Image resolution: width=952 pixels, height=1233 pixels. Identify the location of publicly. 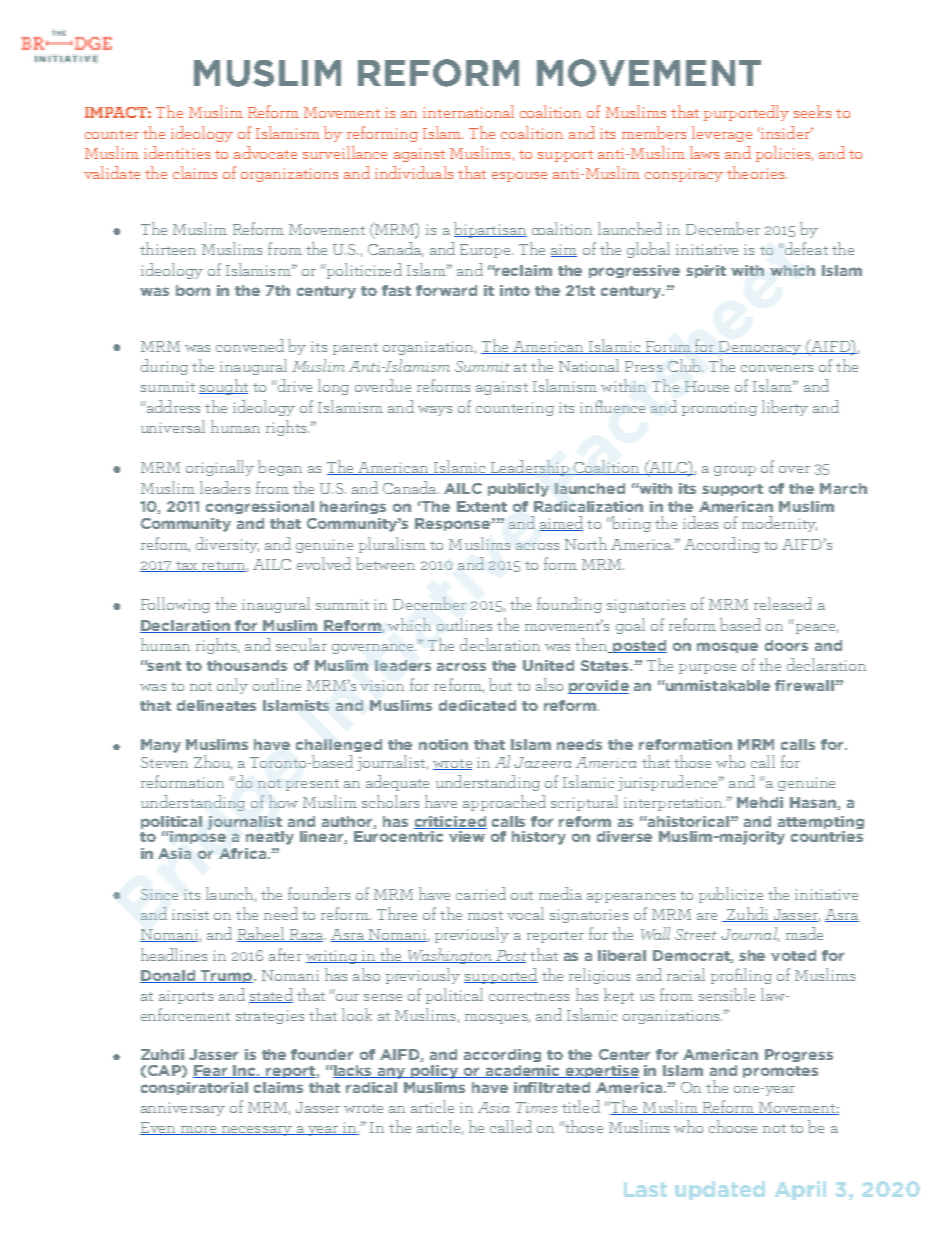
(518, 490).
